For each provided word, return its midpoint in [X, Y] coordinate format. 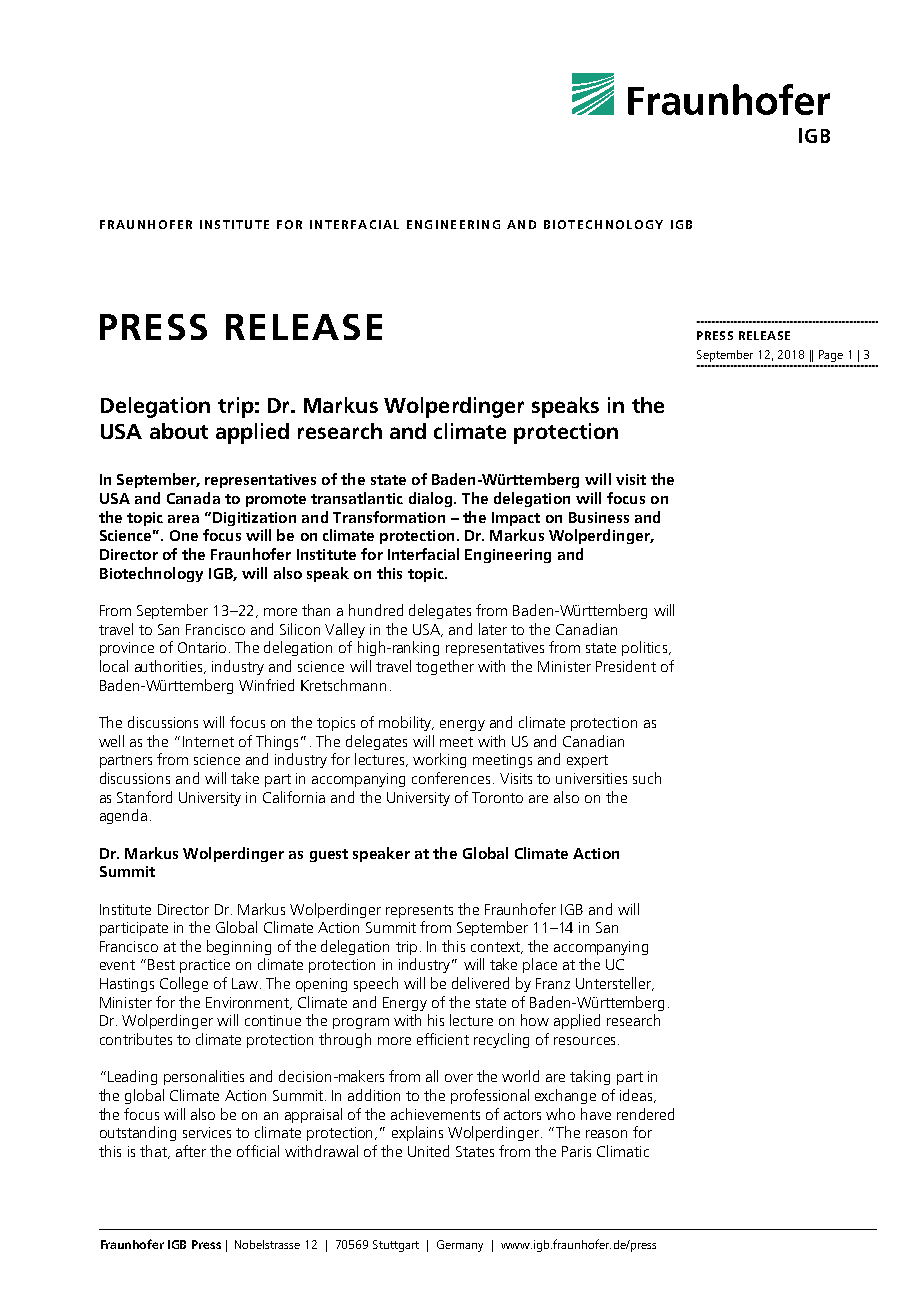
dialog [432, 499]
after [191, 1151]
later [493, 629]
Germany [460, 1246]
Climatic [623, 1151]
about [179, 431]
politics [646, 648]
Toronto [497, 797]
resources [584, 1041]
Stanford [144, 797]
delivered [480, 983]
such [647, 778]
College [184, 984]
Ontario [202, 647]
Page [831, 356]
